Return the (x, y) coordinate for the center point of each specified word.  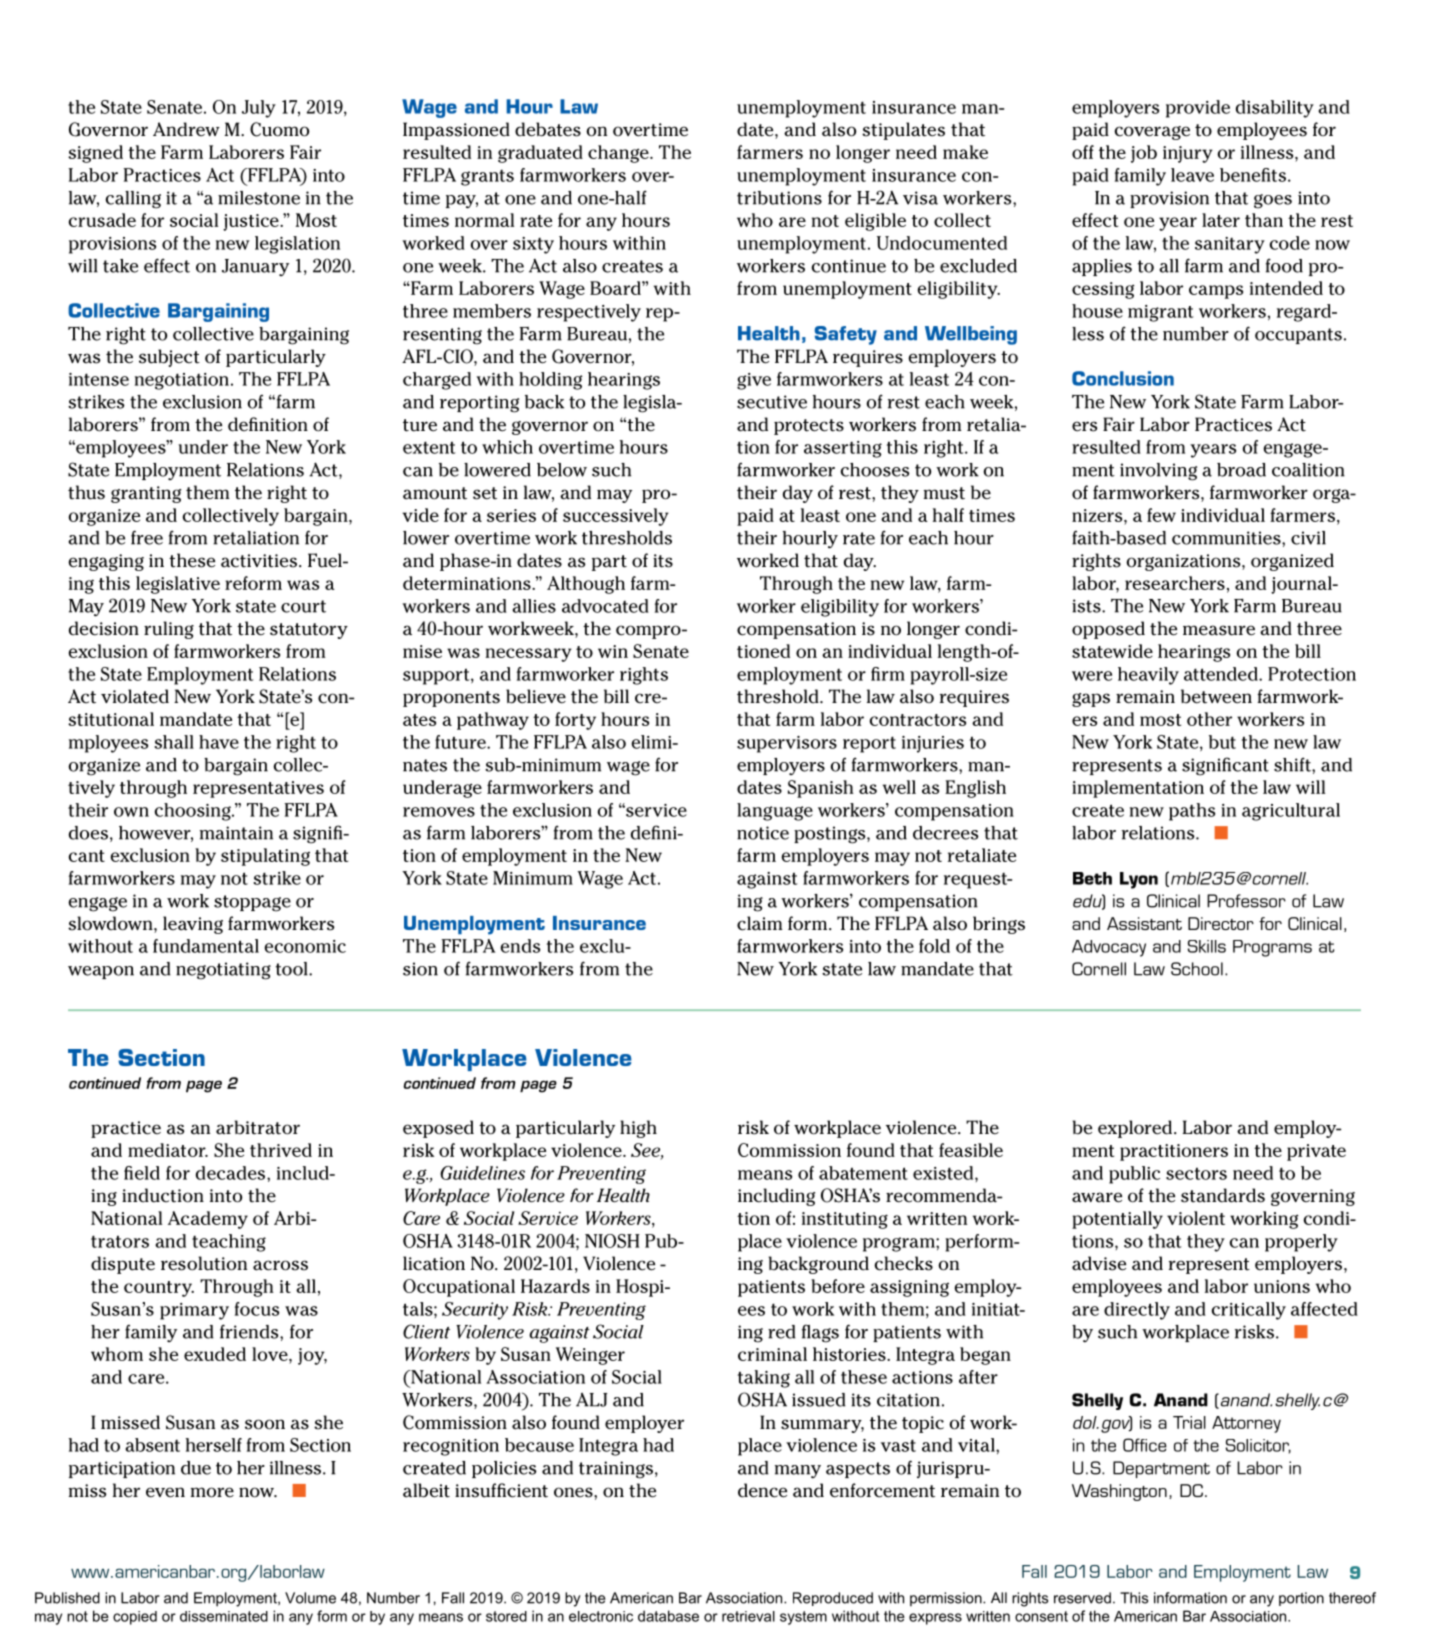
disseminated (224, 1616)
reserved (1082, 1598)
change (619, 154)
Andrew (186, 129)
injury (1188, 154)
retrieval (748, 1616)
